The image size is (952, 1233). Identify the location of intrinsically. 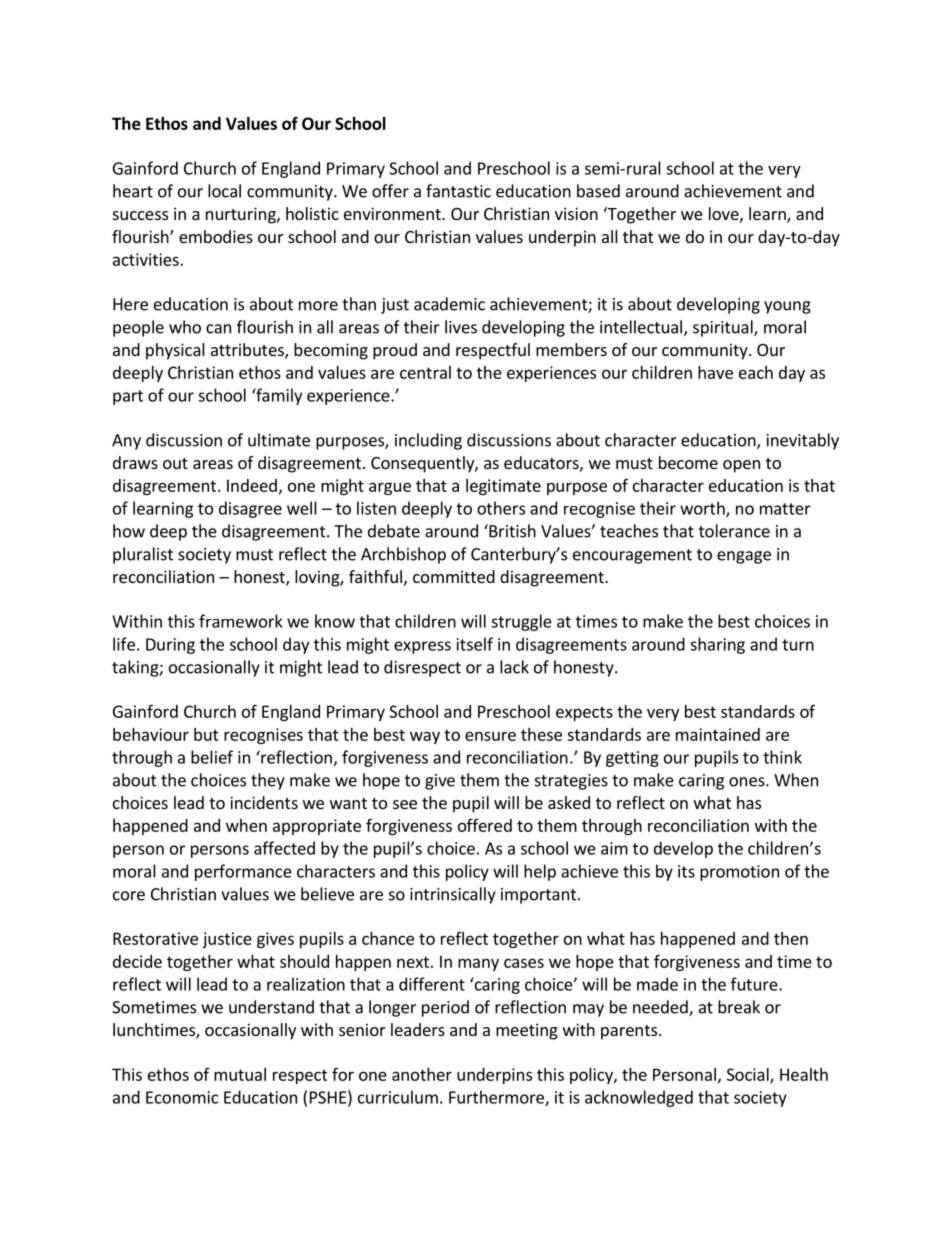
(453, 895).
